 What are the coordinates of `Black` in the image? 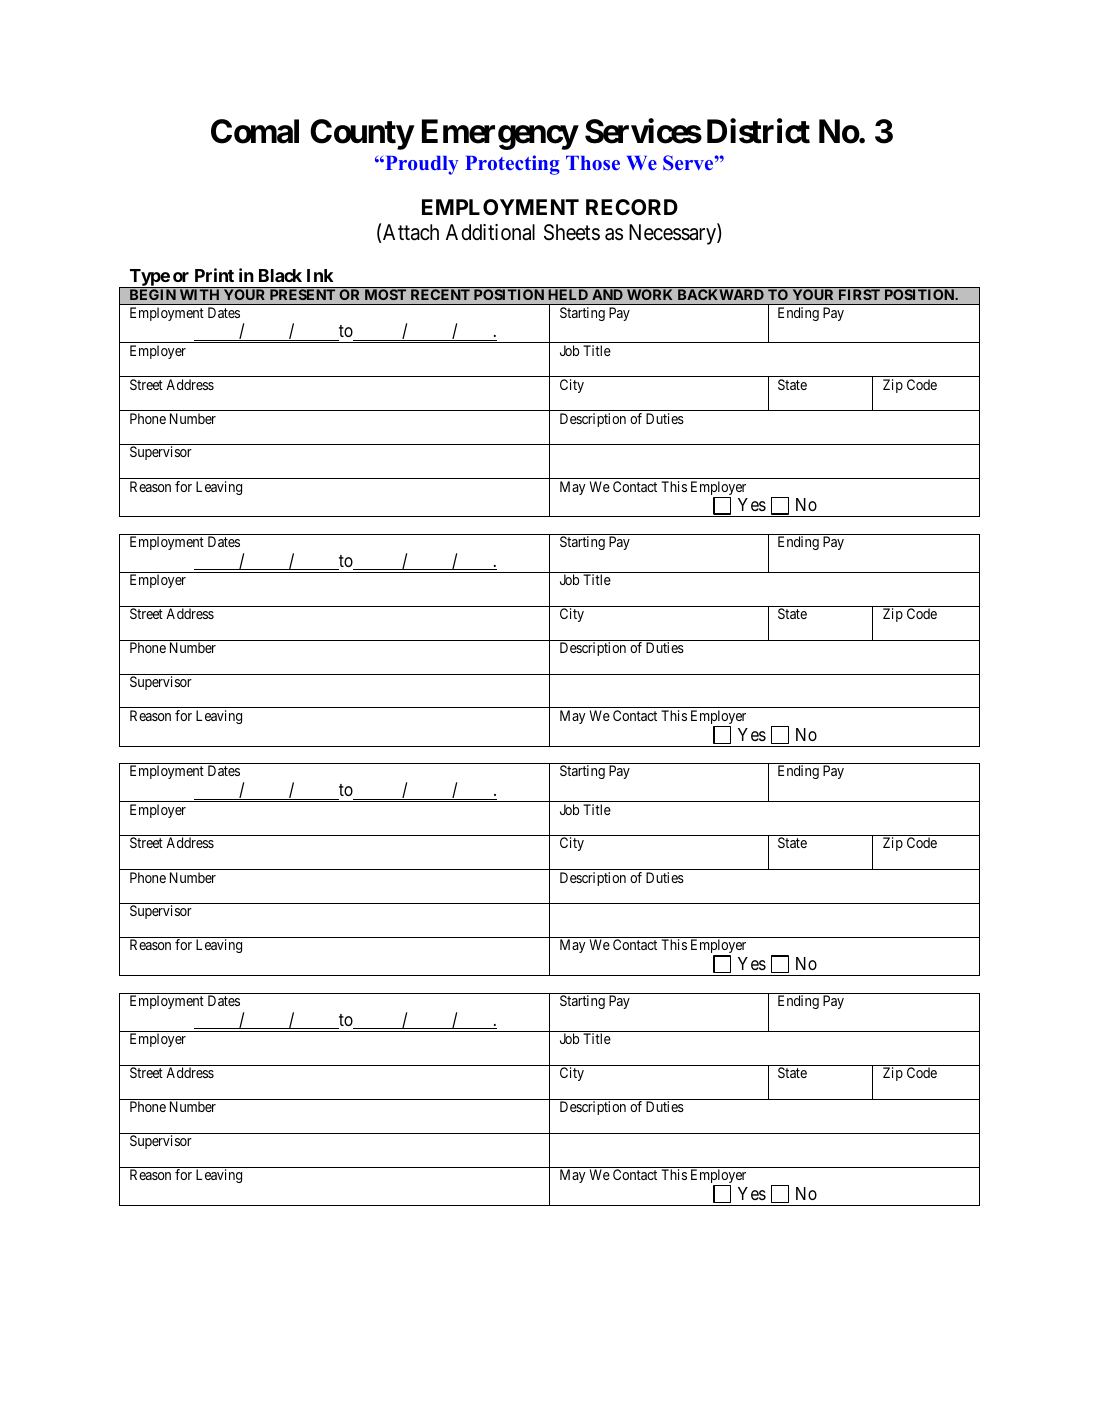 It's located at (280, 275).
